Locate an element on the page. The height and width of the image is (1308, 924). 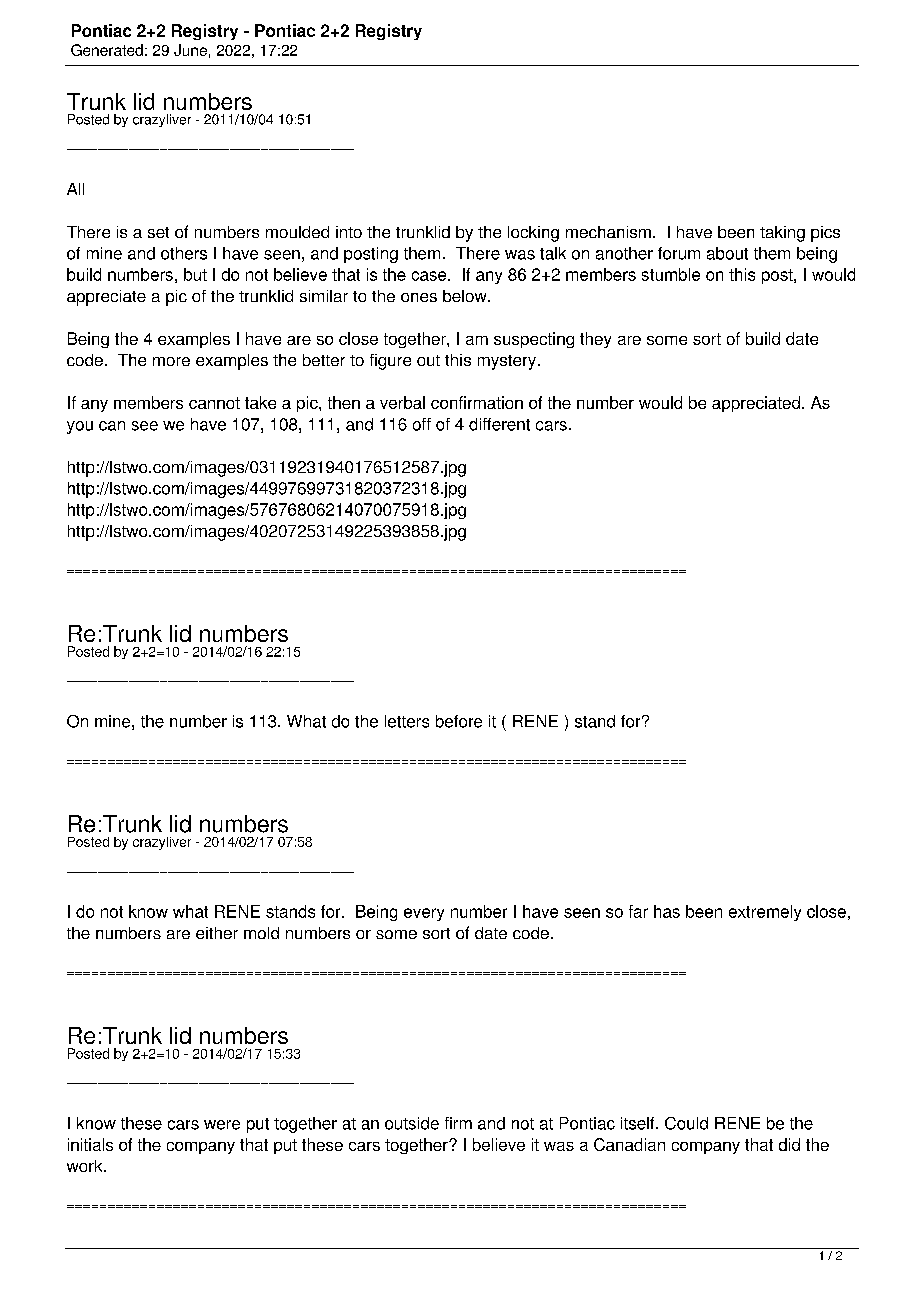
you is located at coordinates (80, 427).
